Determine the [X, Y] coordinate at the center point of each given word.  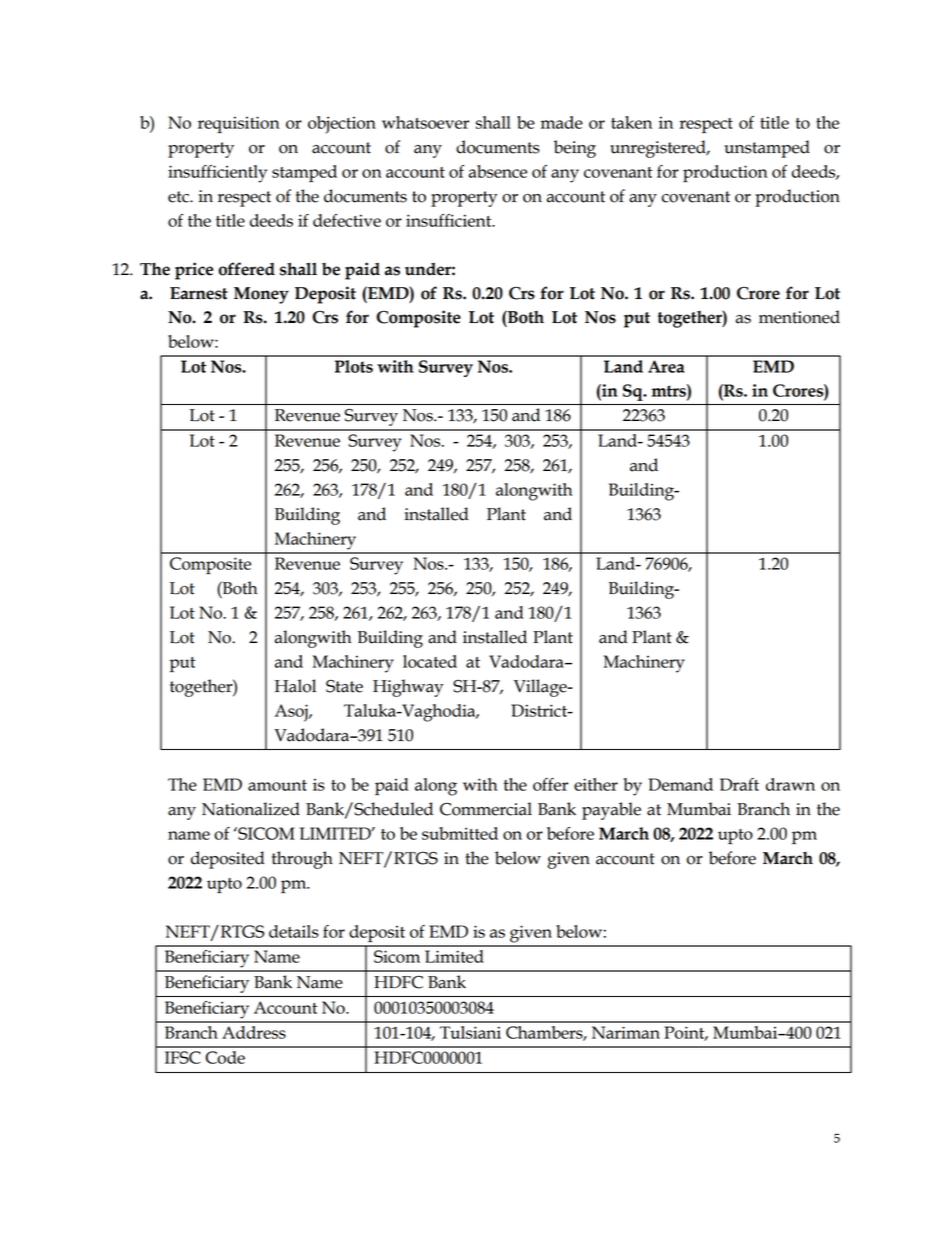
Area [666, 366]
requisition [239, 124]
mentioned [799, 317]
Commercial [486, 809]
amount [277, 785]
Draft [739, 784]
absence [498, 171]
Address [254, 1032]
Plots [354, 366]
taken [631, 122]
